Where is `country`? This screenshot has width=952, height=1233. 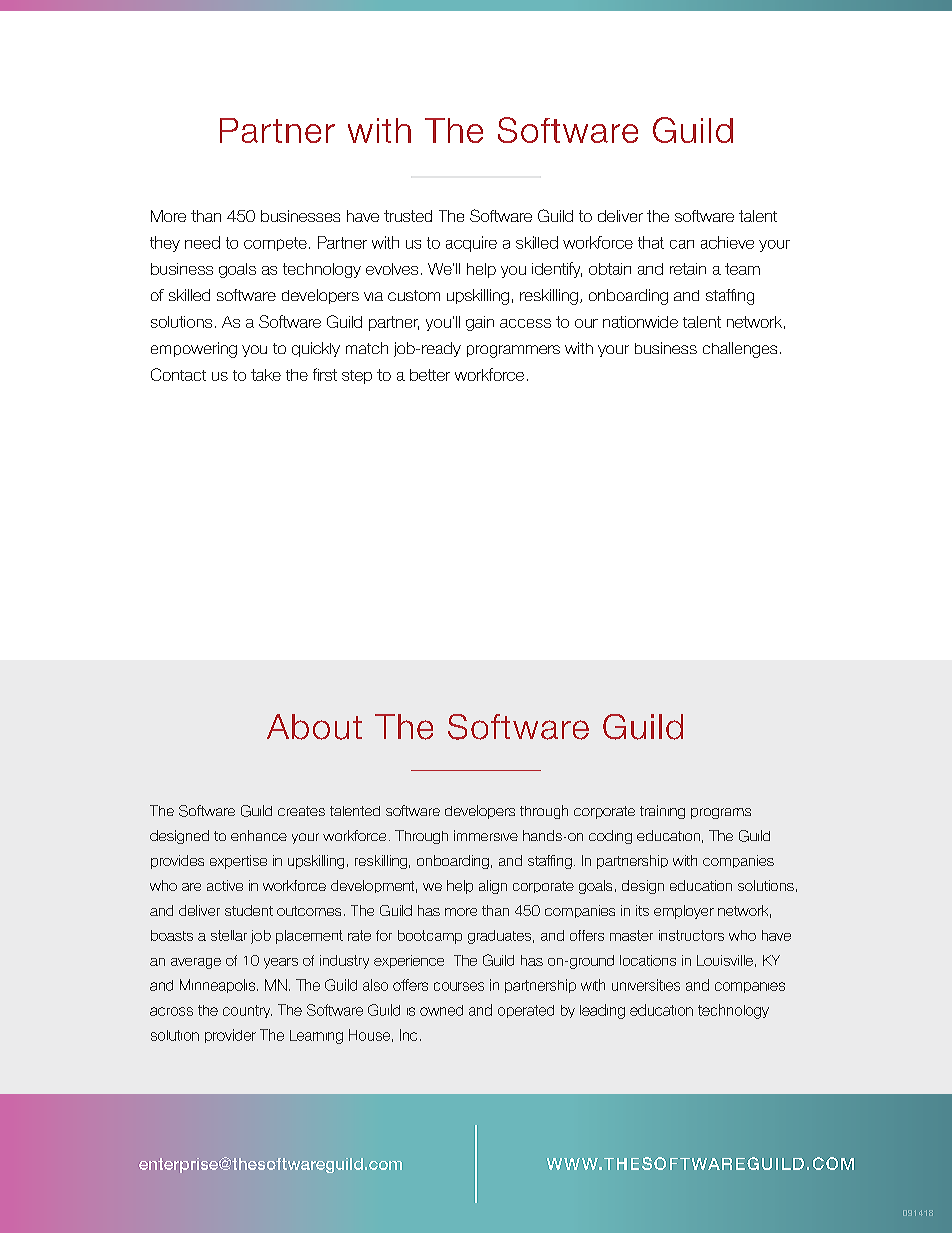 country is located at coordinates (247, 1011).
